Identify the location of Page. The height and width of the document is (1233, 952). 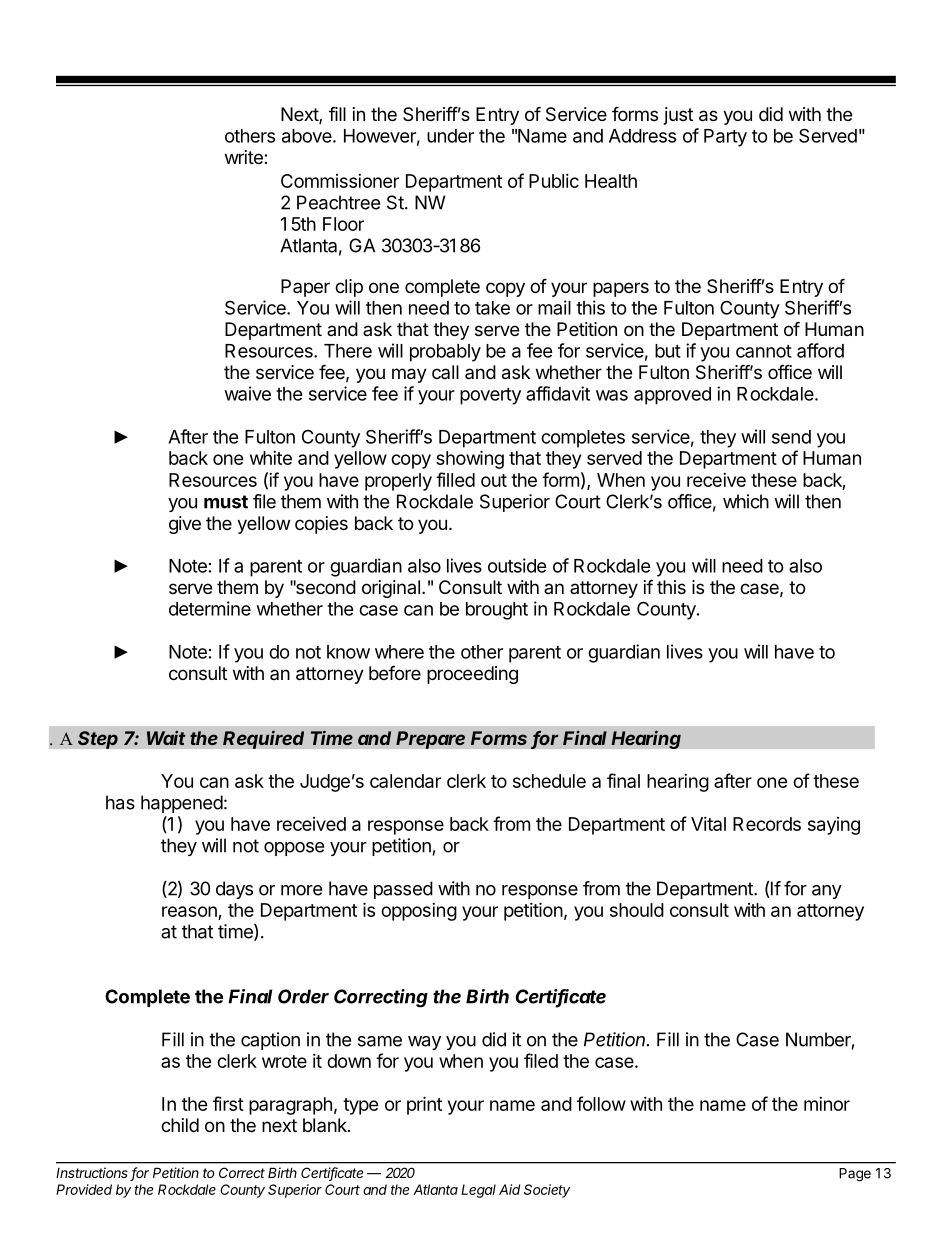
(855, 1175).
